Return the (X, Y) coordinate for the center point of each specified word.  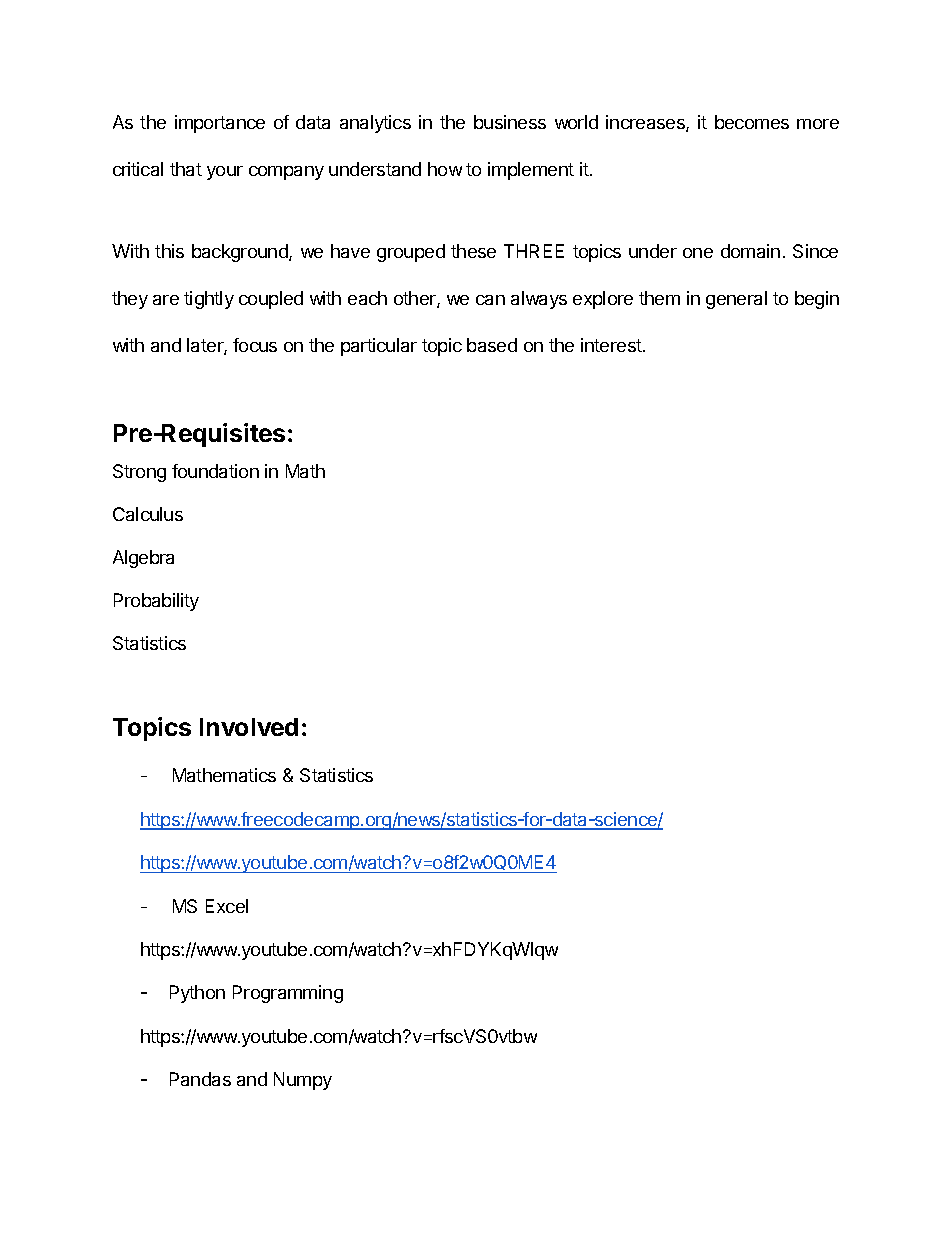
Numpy (303, 1081)
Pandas (200, 1079)
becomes (752, 122)
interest (611, 345)
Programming (288, 994)
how (445, 169)
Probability (156, 602)
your (225, 173)
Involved (249, 727)
